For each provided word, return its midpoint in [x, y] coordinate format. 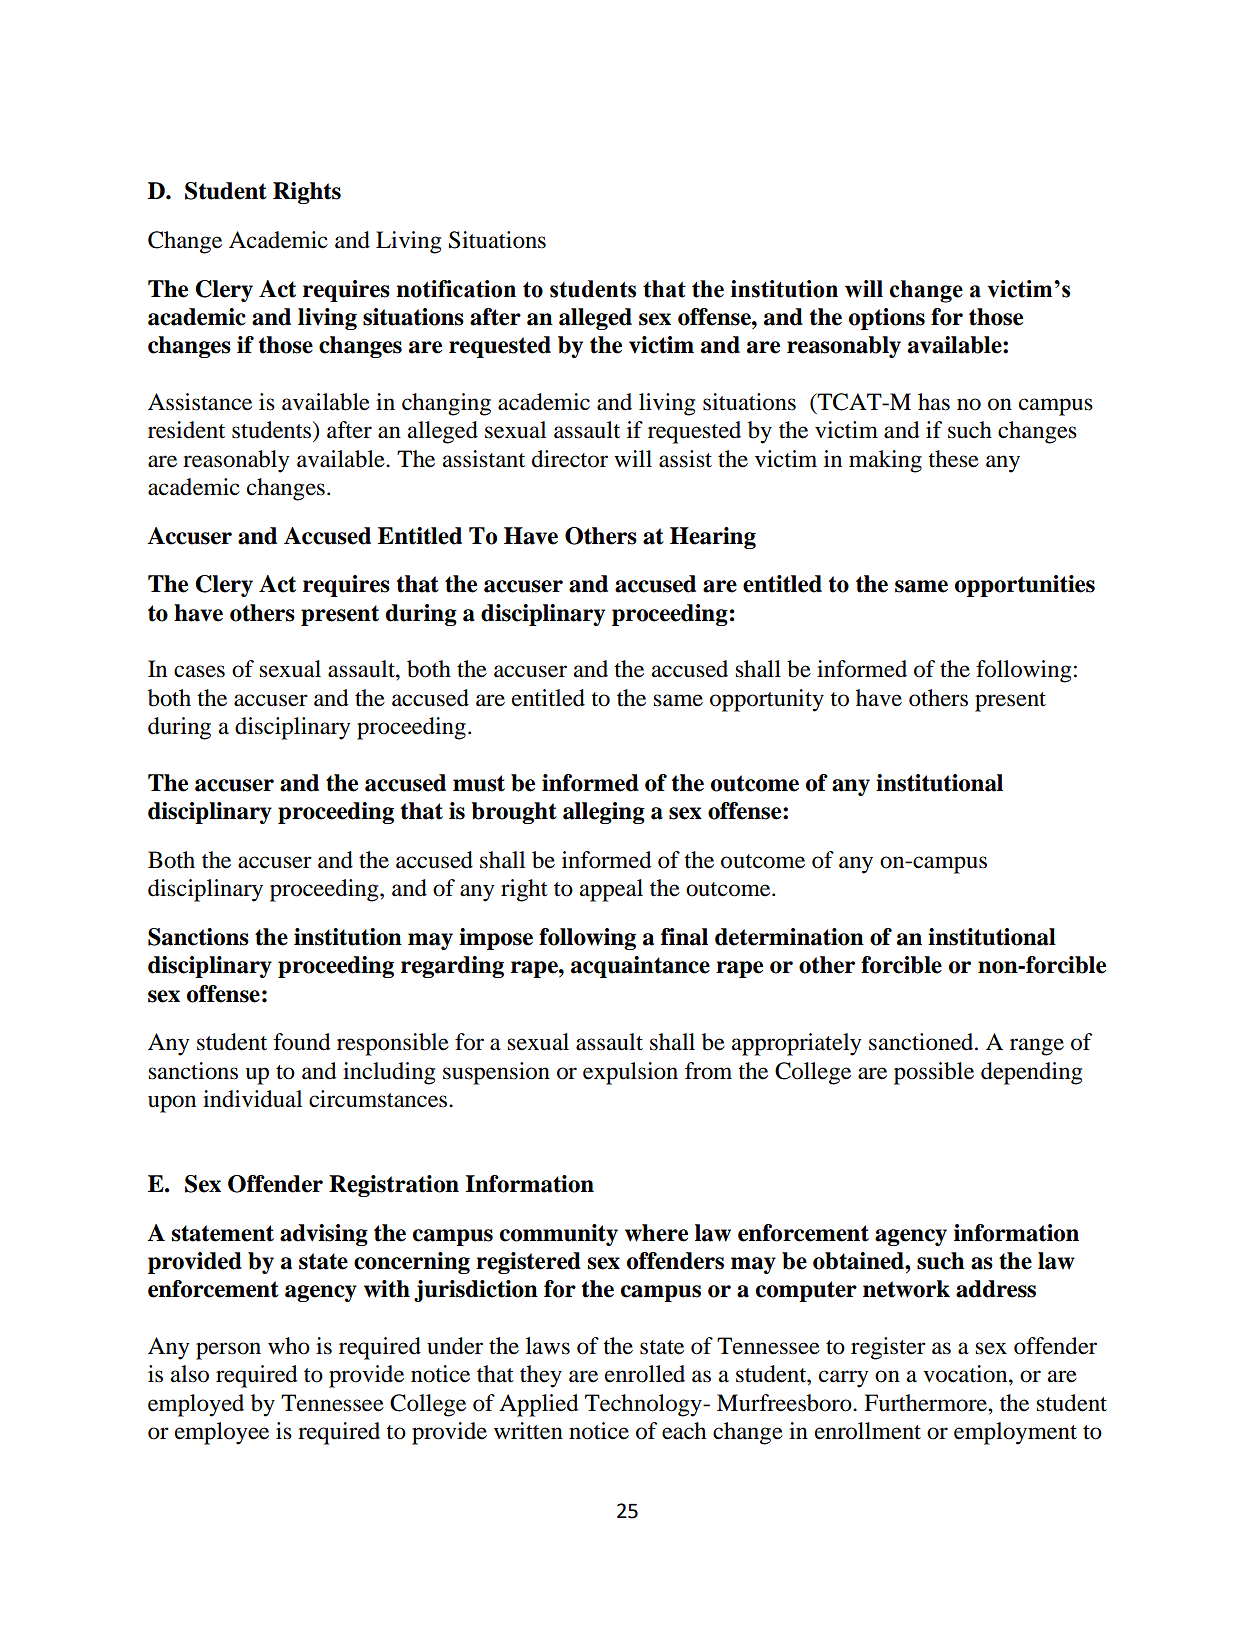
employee [222, 1433]
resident [186, 430]
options [887, 319]
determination [789, 937]
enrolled [645, 1374]
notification [456, 289]
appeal [611, 890]
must [479, 783]
